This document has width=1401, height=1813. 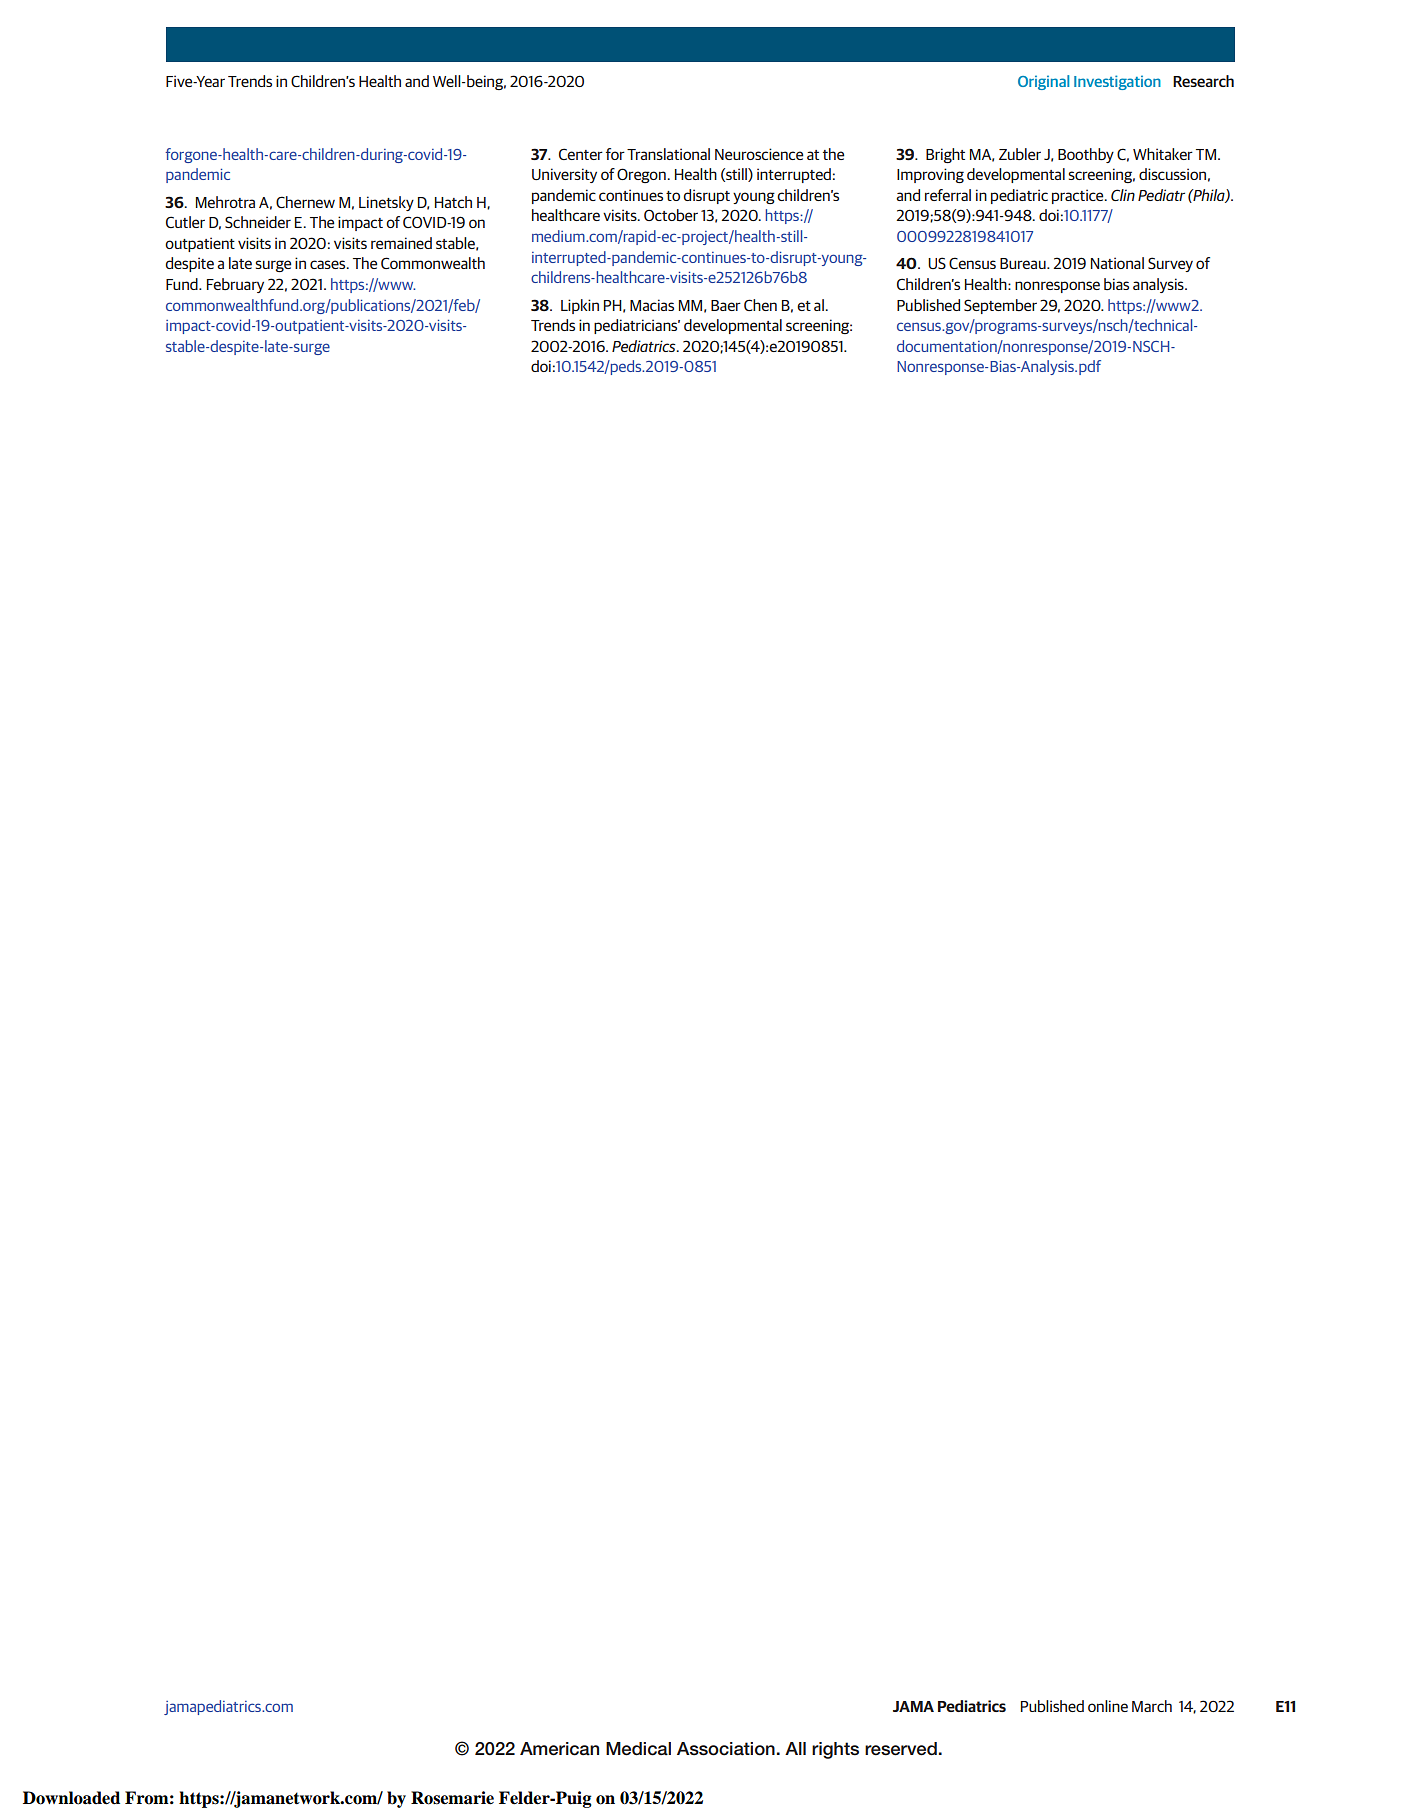 I want to click on Medical, so click(x=638, y=1749).
